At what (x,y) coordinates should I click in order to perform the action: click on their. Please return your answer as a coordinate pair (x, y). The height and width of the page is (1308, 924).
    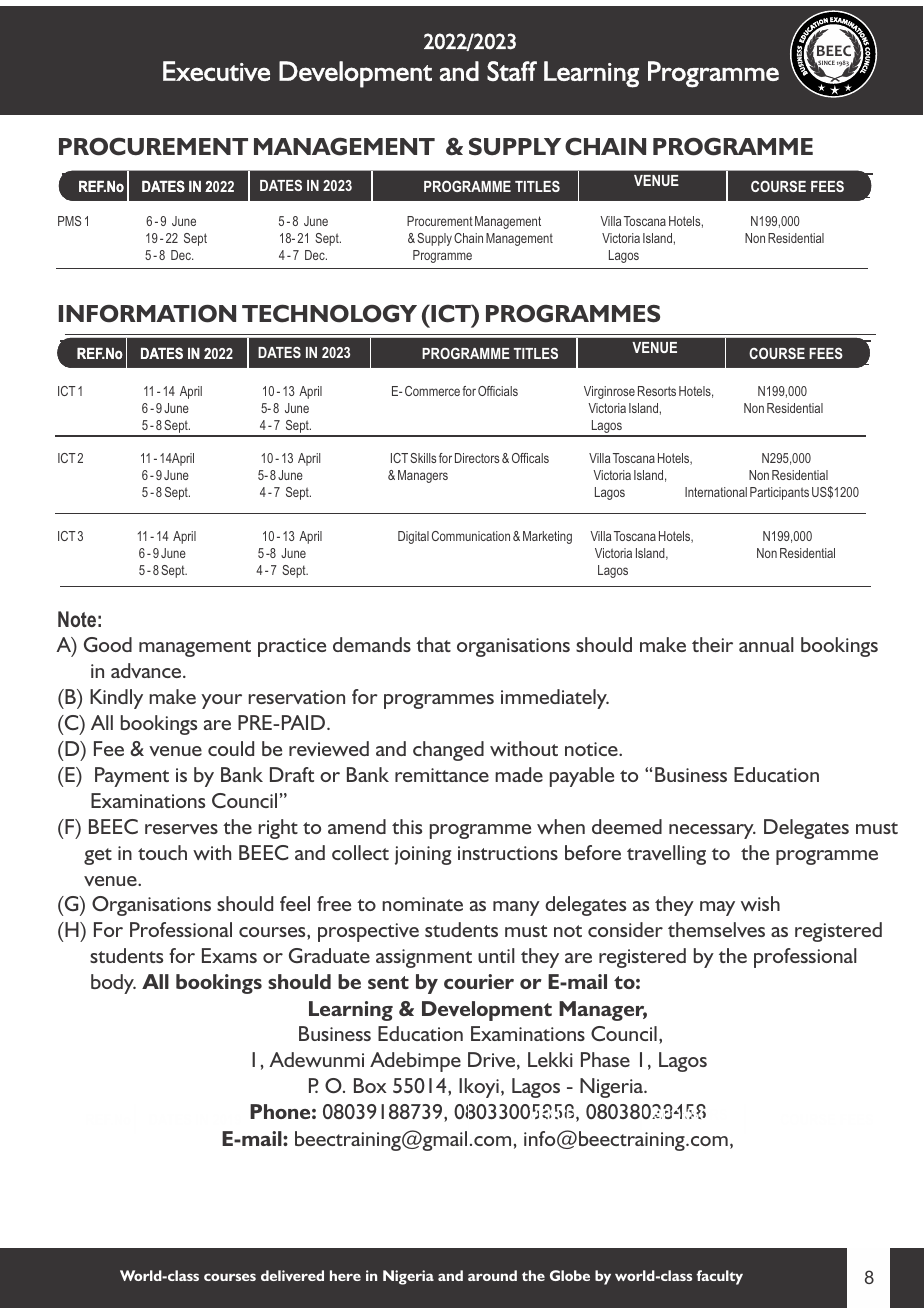
    Looking at the image, I should click on (712, 644).
